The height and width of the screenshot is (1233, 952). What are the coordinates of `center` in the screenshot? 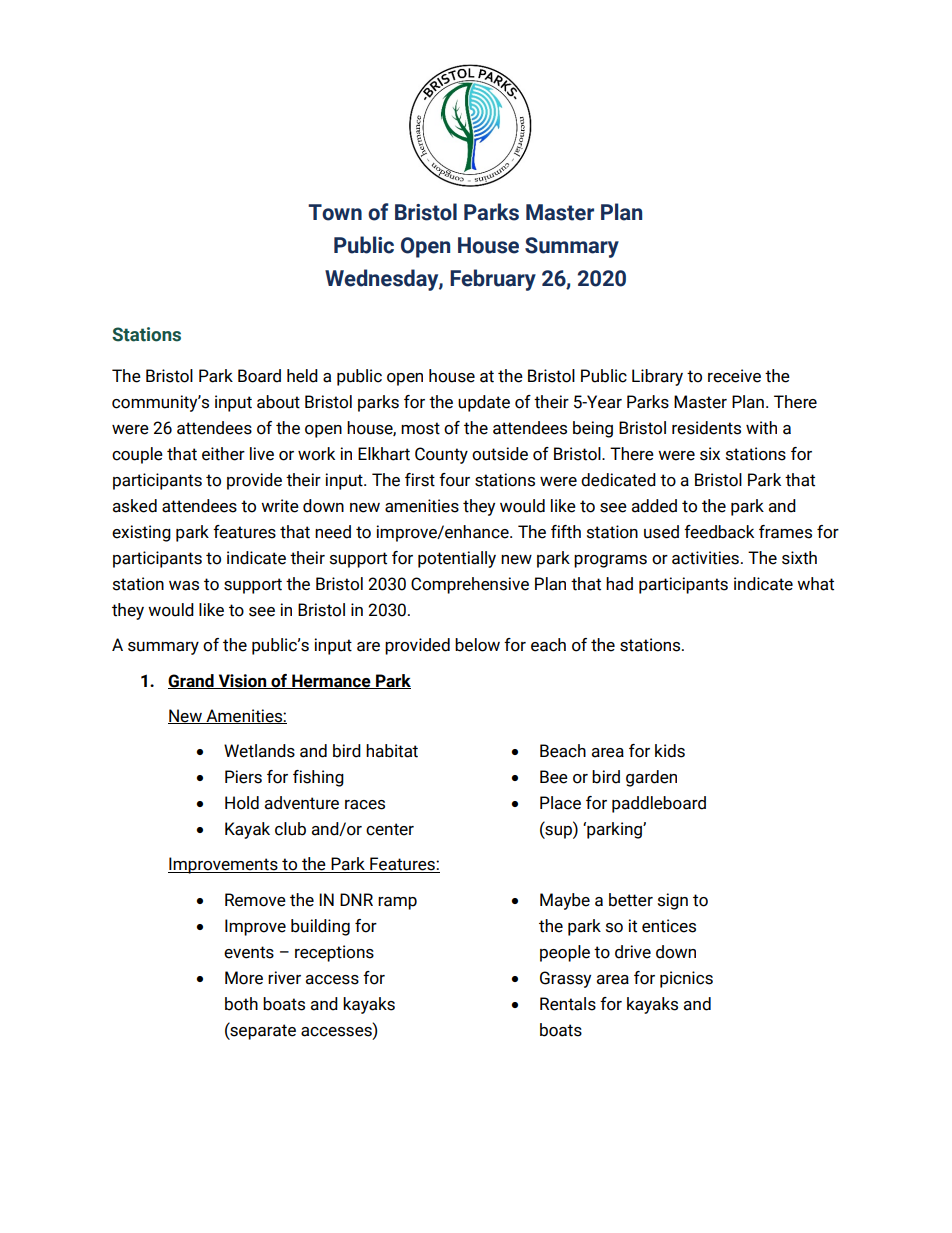 It's located at (390, 829).
